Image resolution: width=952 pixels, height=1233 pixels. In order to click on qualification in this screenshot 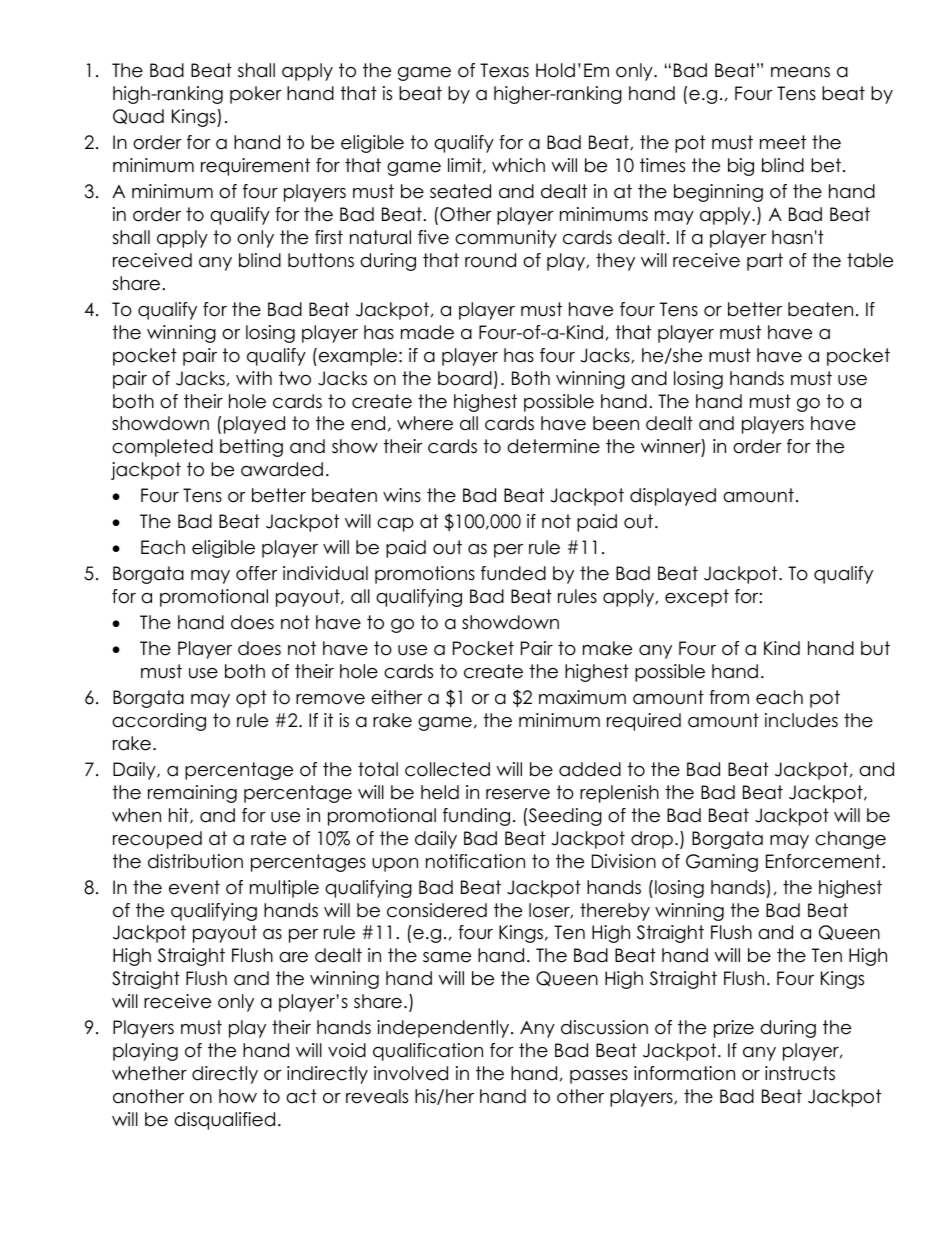, I will do `click(428, 1052)`.
